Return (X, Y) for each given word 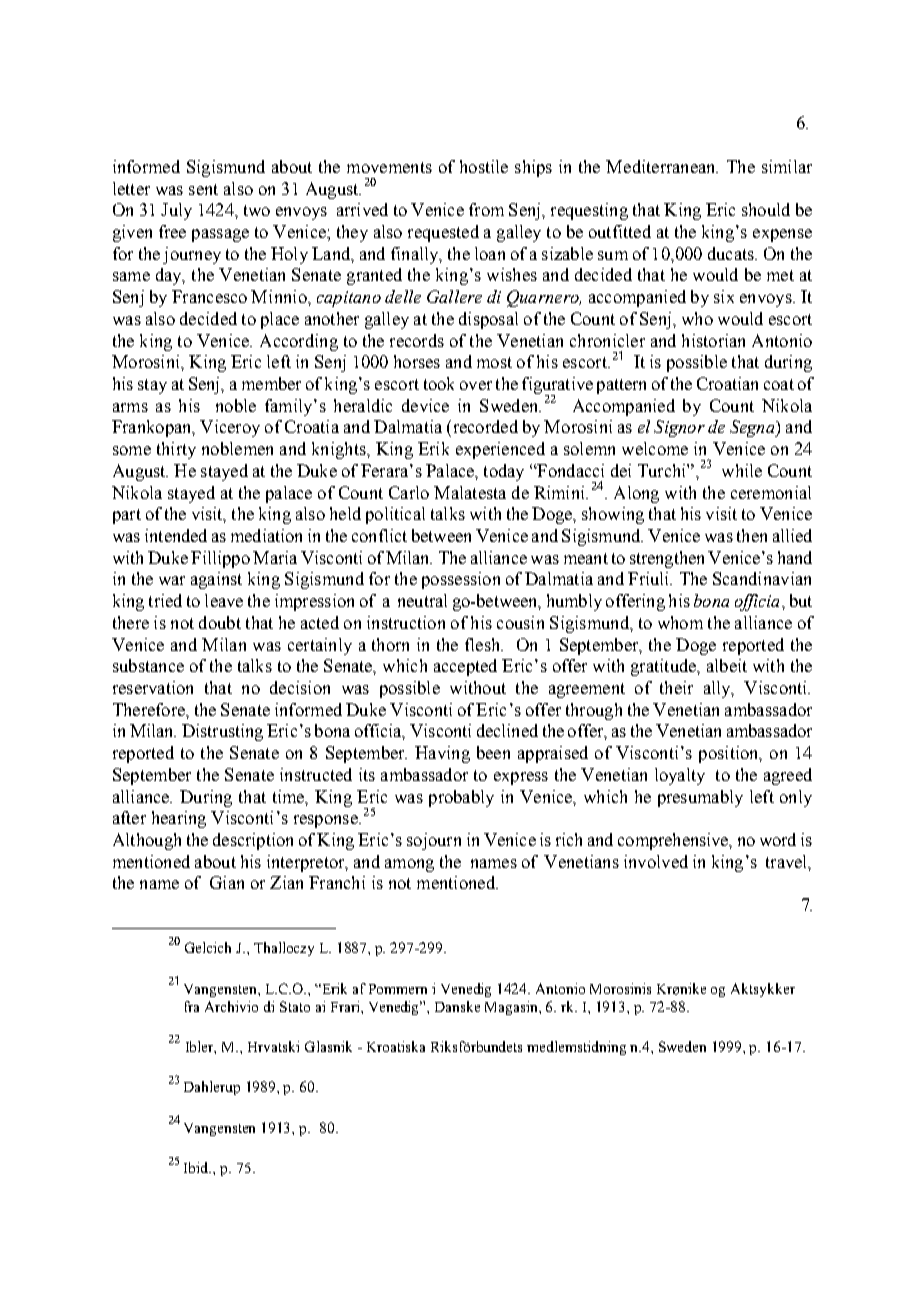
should (766, 209)
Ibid (197, 1167)
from (486, 209)
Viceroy (230, 428)
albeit (727, 665)
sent (203, 189)
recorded (484, 426)
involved (656, 861)
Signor (679, 428)
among (409, 865)
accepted (465, 667)
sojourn (434, 841)
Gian (227, 882)
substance (148, 665)
